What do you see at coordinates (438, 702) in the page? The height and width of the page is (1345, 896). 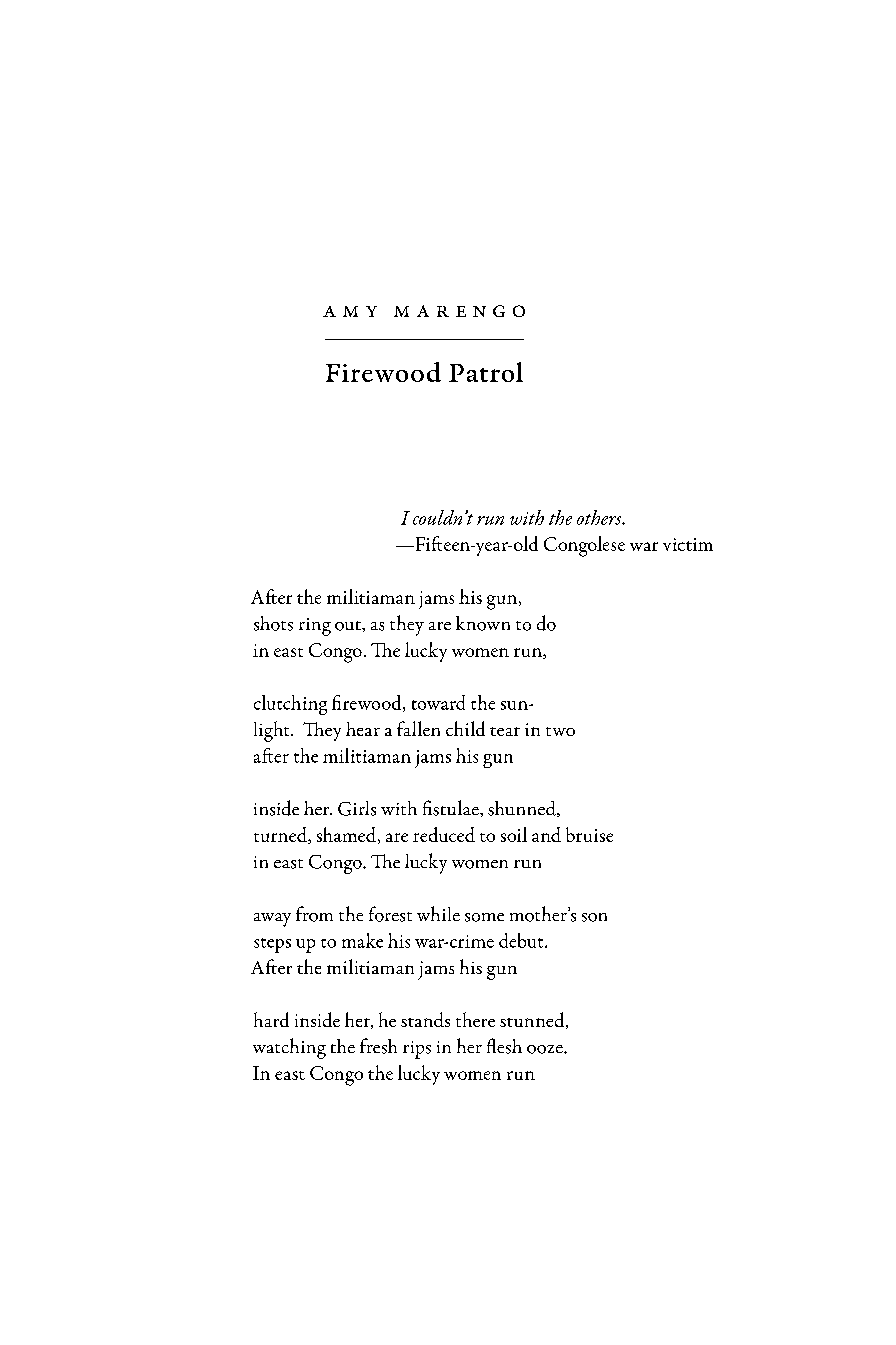 I see `toward` at bounding box center [438, 702].
